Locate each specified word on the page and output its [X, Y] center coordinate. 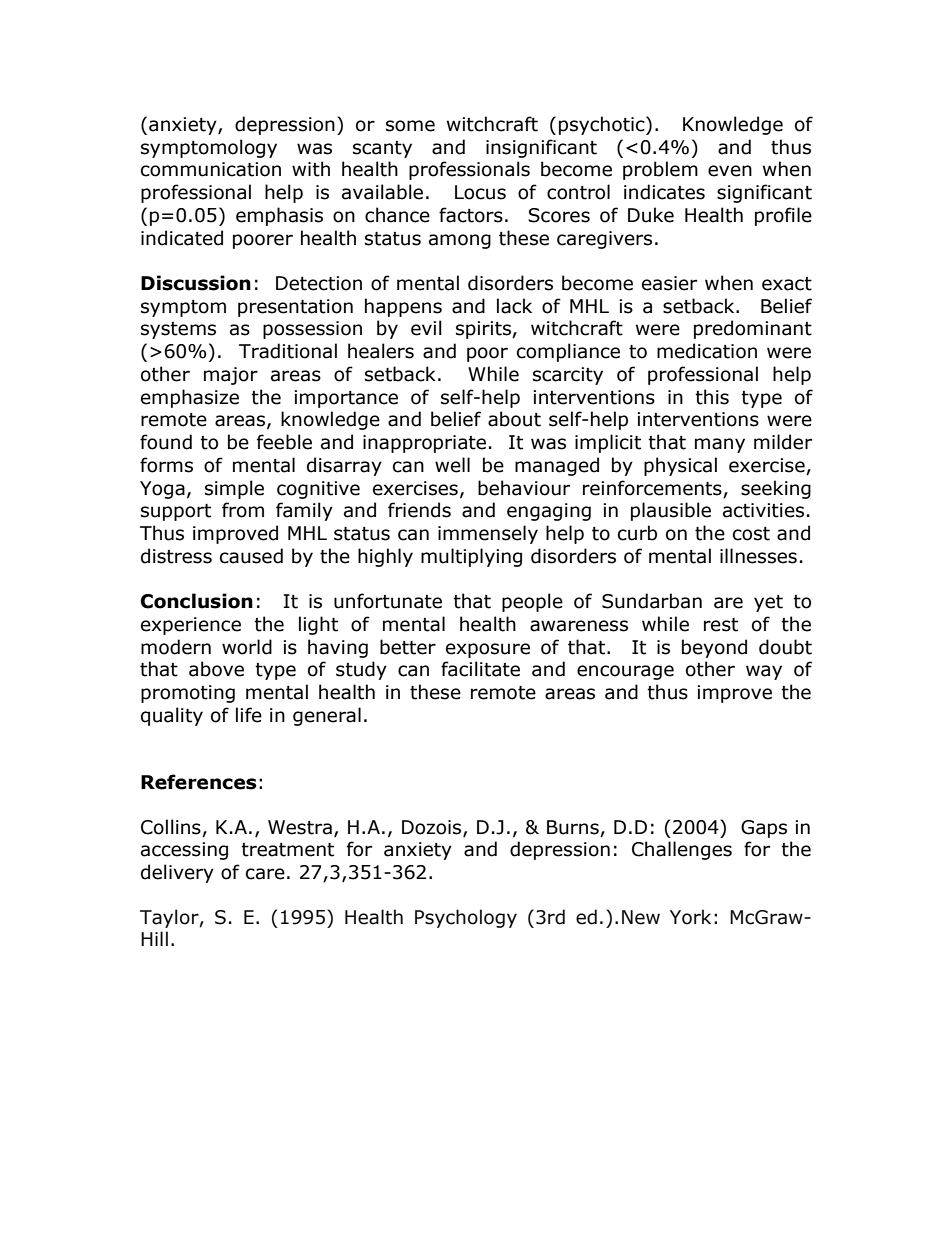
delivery [177, 873]
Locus [480, 192]
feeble [284, 442]
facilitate [480, 669]
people [532, 602]
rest [721, 625]
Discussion [196, 283]
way [764, 672]
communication [211, 169]
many [720, 445]
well [452, 465]
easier [669, 283]
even [730, 171]
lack [514, 306]
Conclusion [197, 601]
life [249, 715]
